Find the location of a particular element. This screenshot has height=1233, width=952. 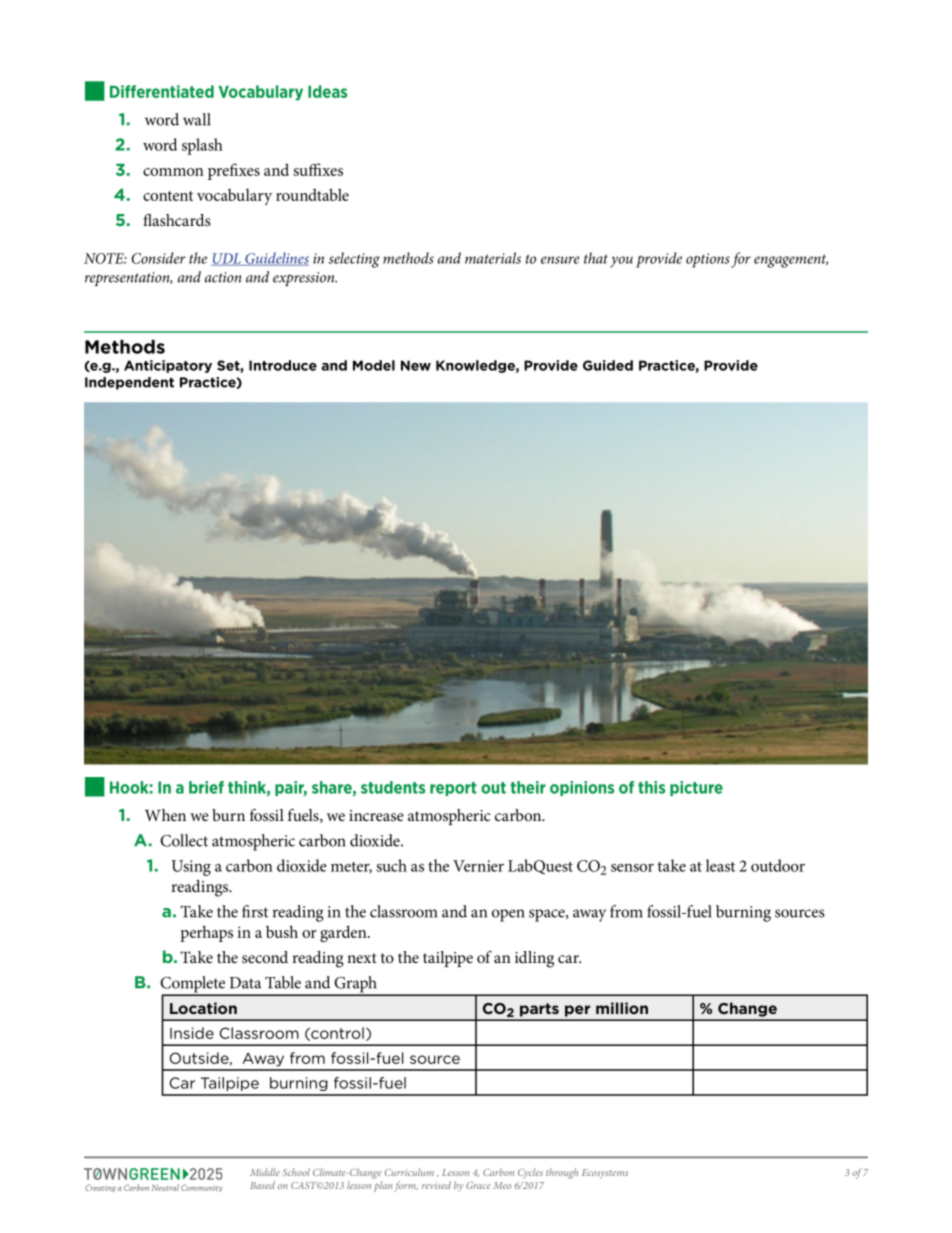

wall is located at coordinates (197, 119).
